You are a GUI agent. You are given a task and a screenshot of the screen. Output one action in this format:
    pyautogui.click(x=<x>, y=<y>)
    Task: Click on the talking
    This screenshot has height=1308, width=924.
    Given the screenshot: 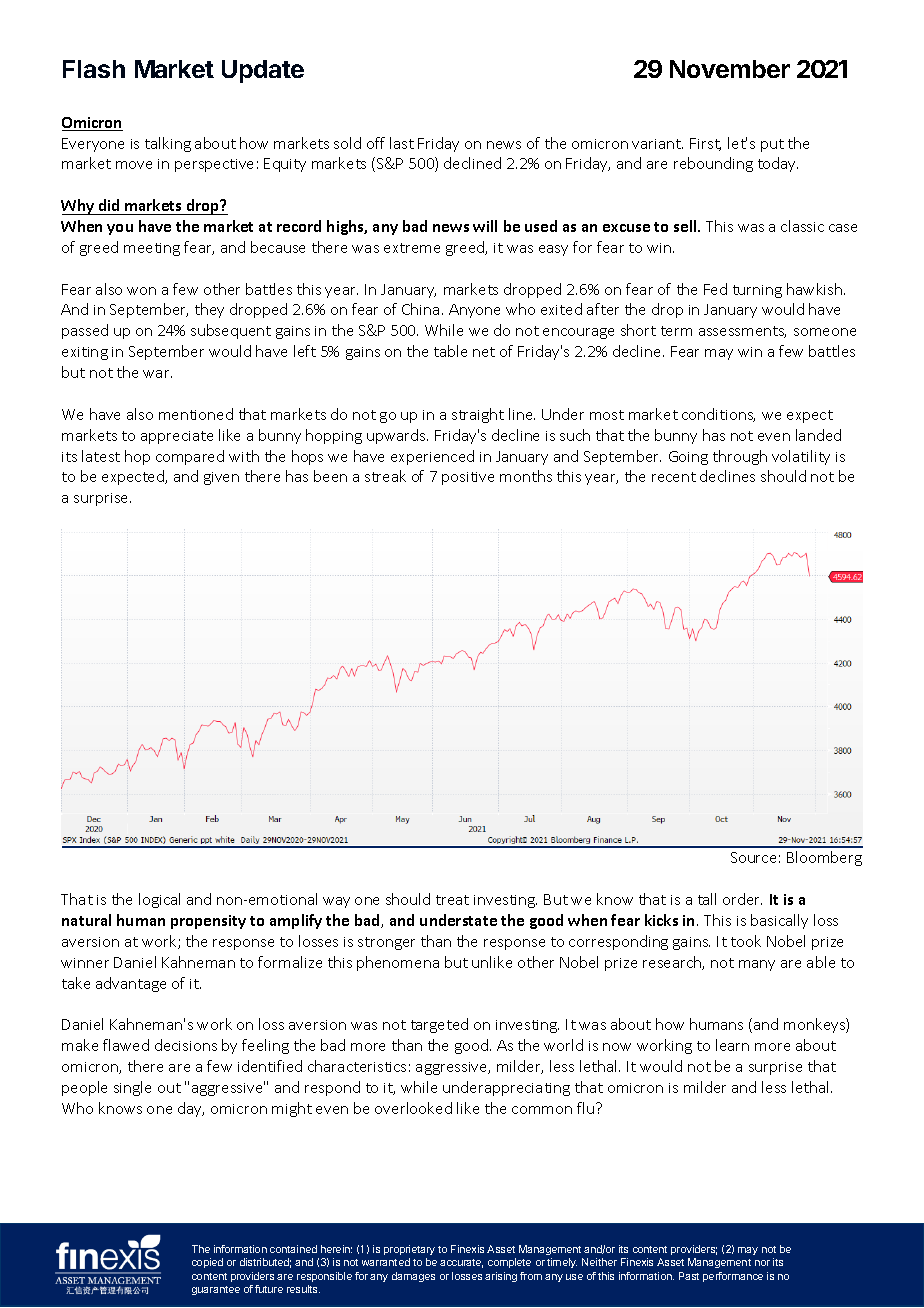 What is the action you would take?
    pyautogui.click(x=168, y=144)
